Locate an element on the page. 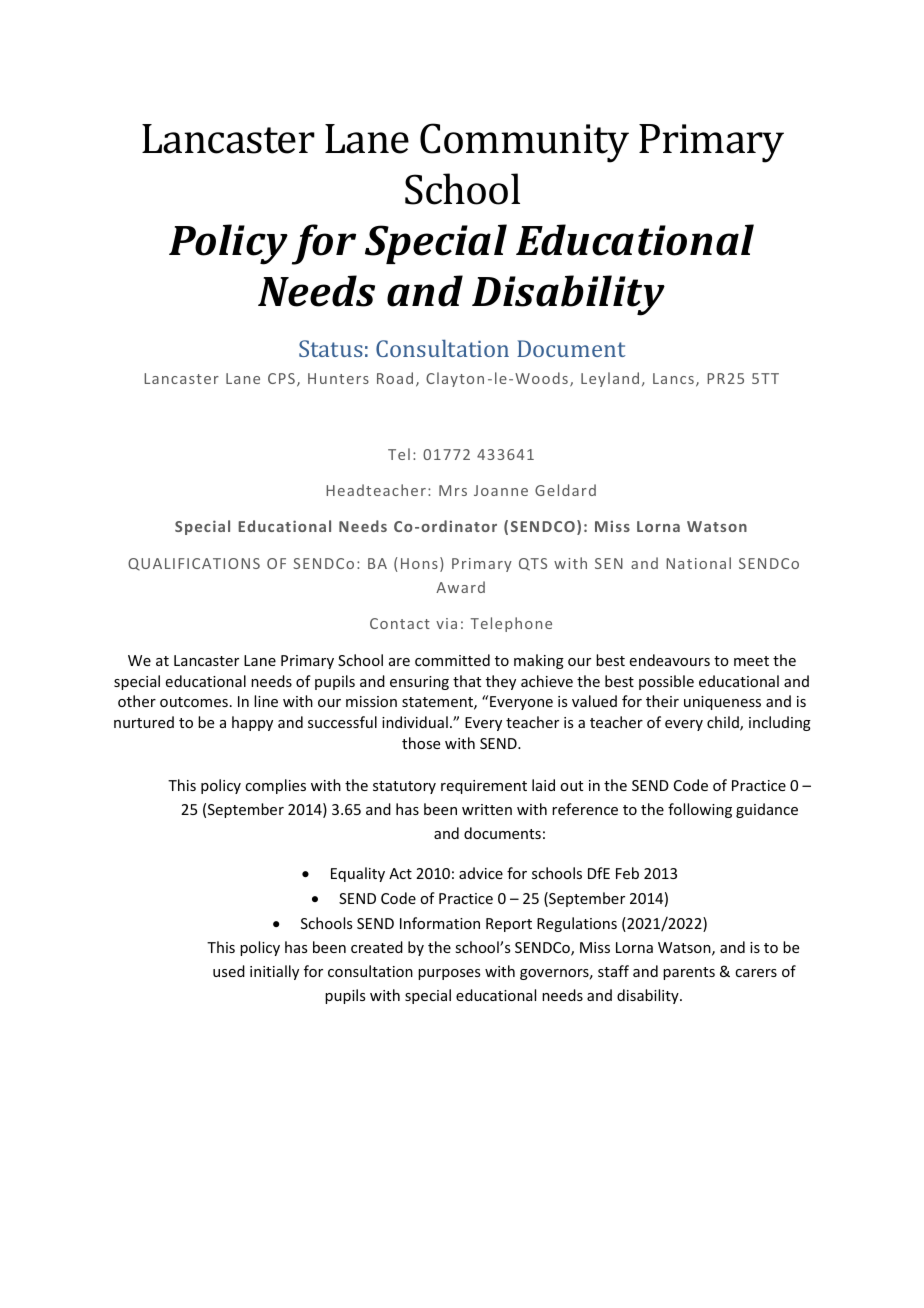 The height and width of the document is (1308, 924). Community is located at coordinates (524, 143).
